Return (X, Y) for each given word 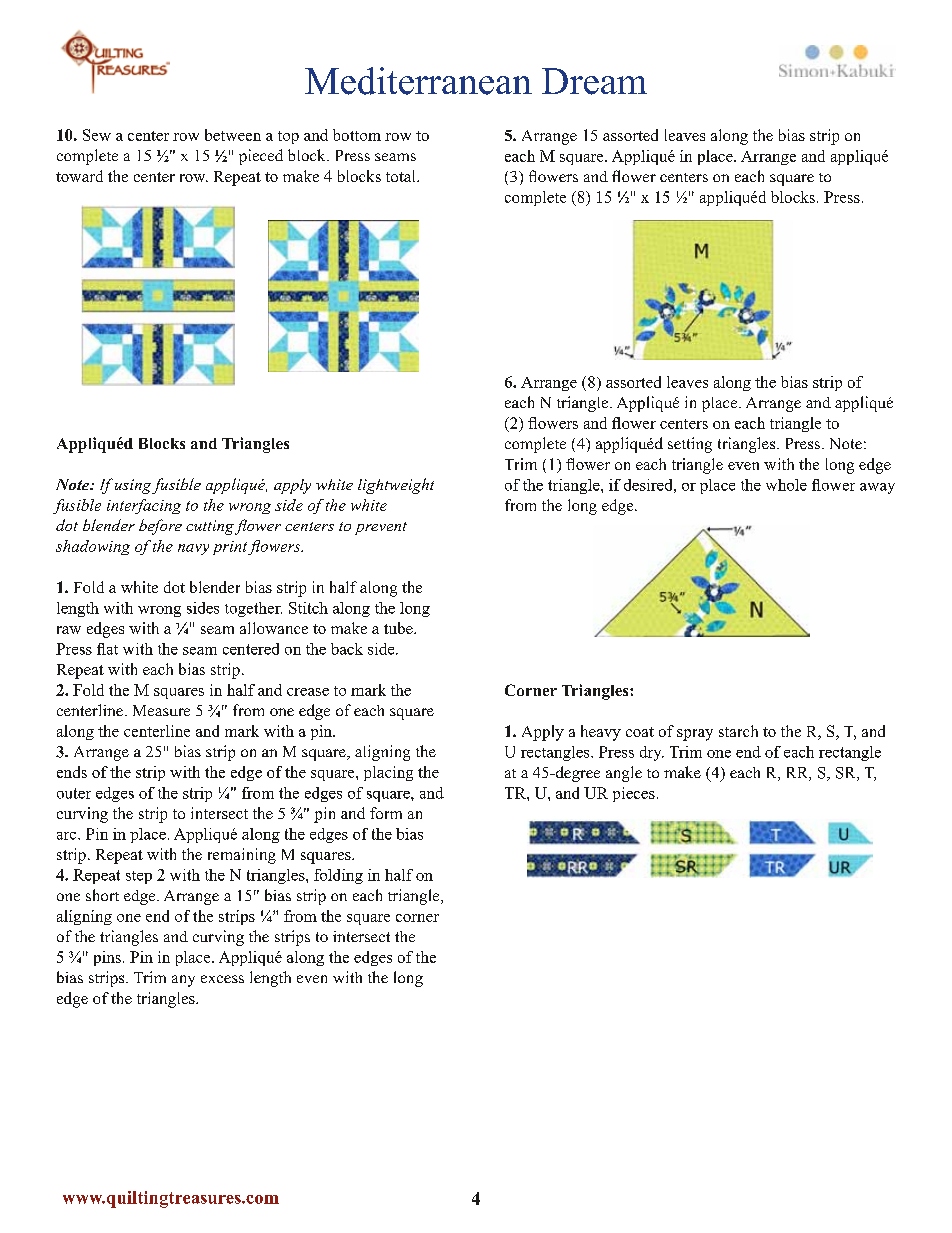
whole (786, 485)
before (160, 527)
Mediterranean (418, 81)
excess (222, 979)
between (233, 135)
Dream (594, 81)
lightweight (396, 486)
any (183, 981)
